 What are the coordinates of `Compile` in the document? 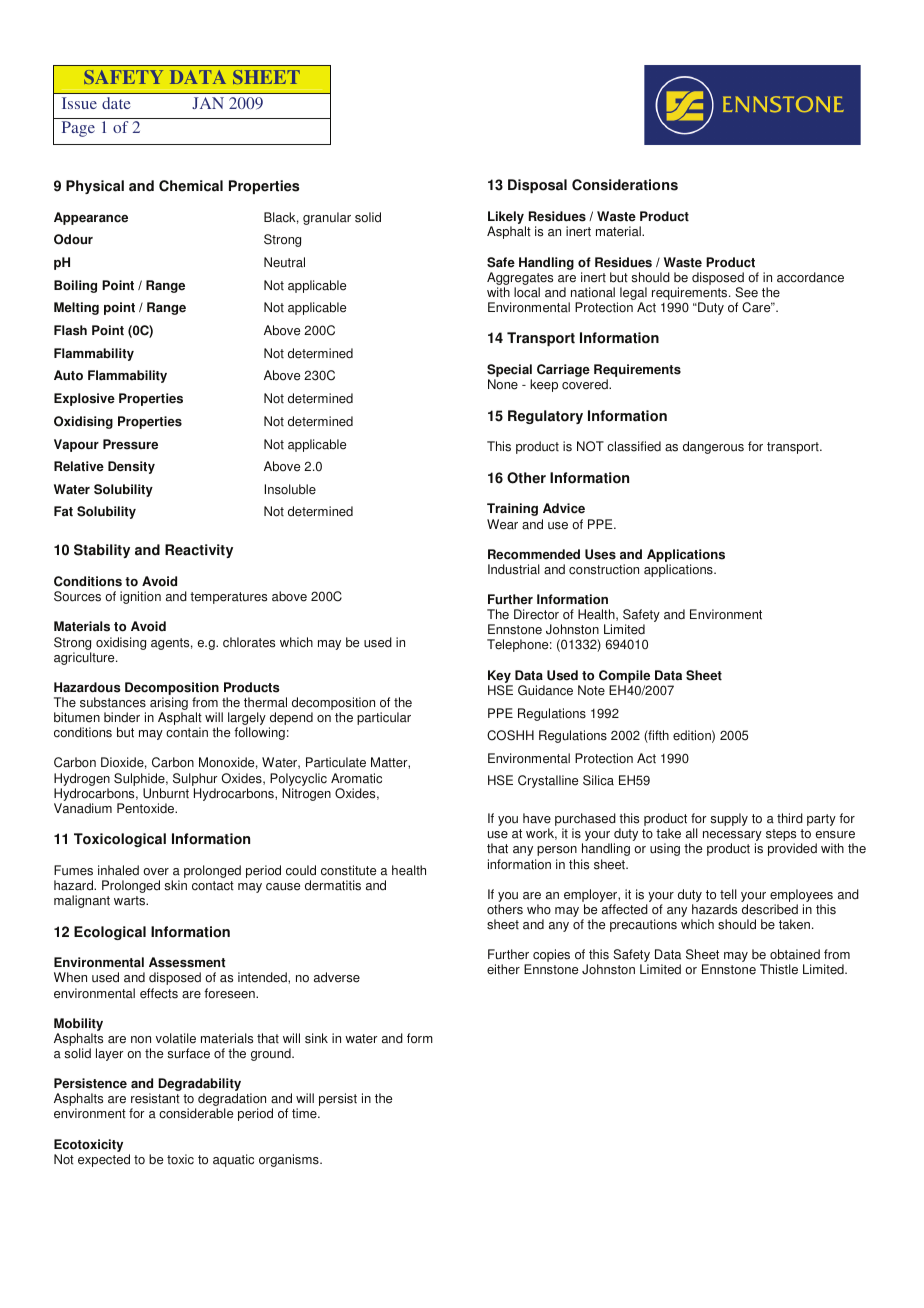 It's located at (624, 676).
